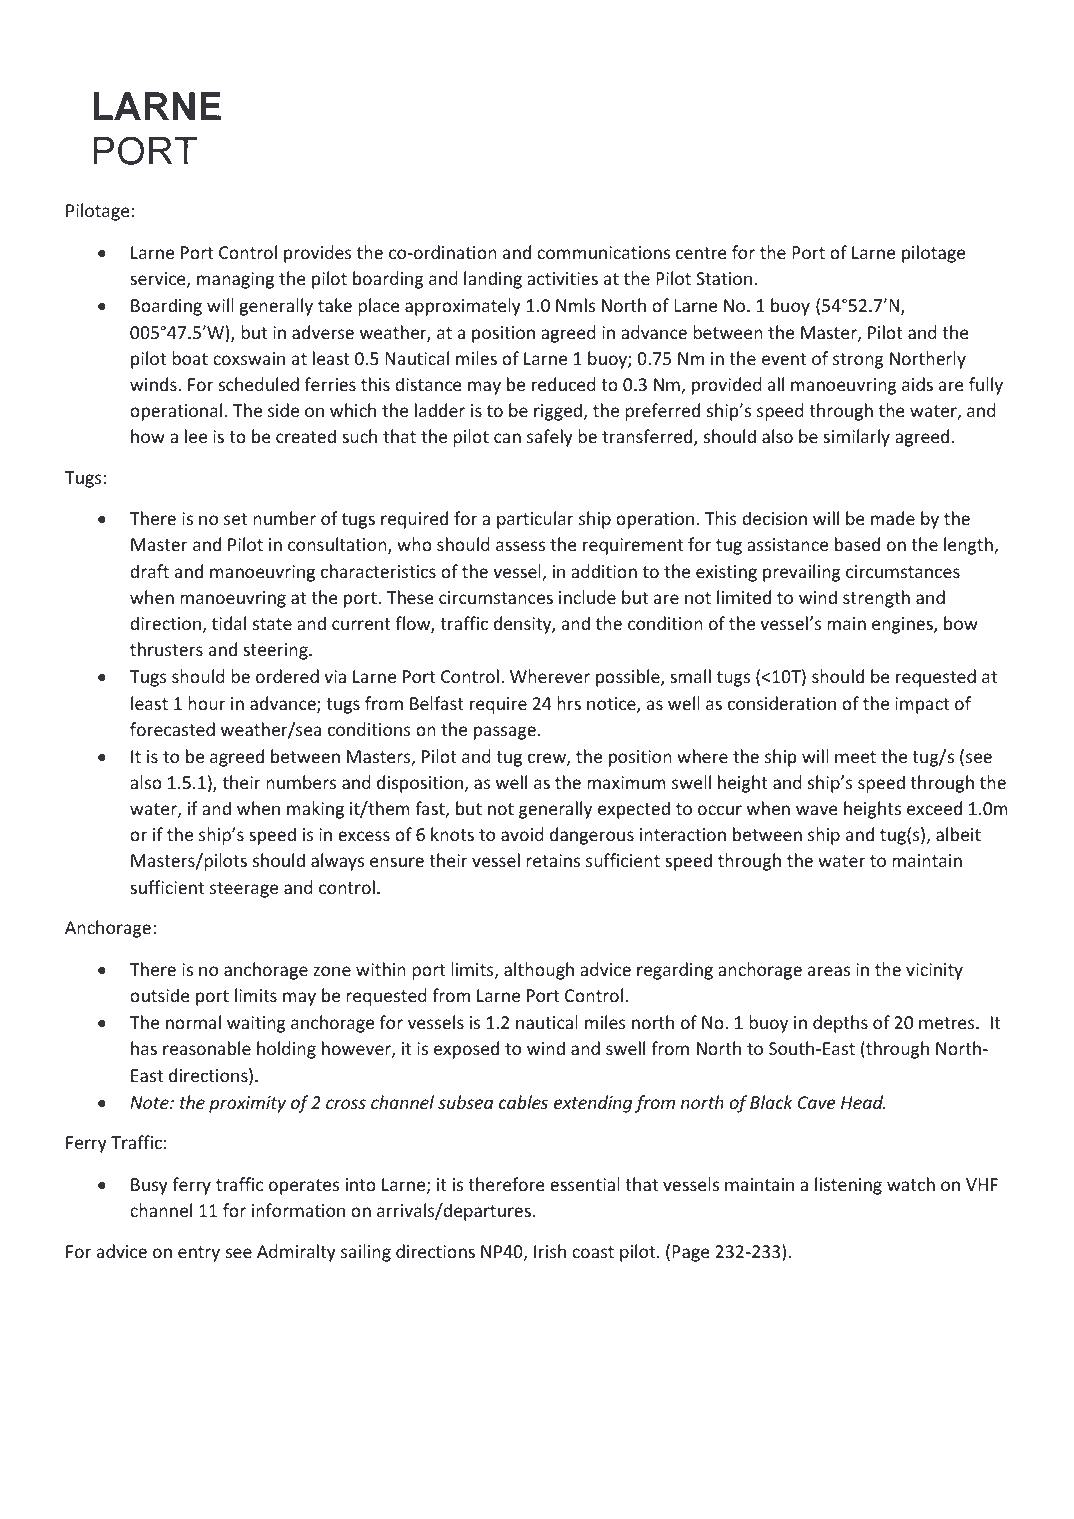 The width and height of the screenshot is (1074, 1519). I want to click on vicinity, so click(934, 971).
